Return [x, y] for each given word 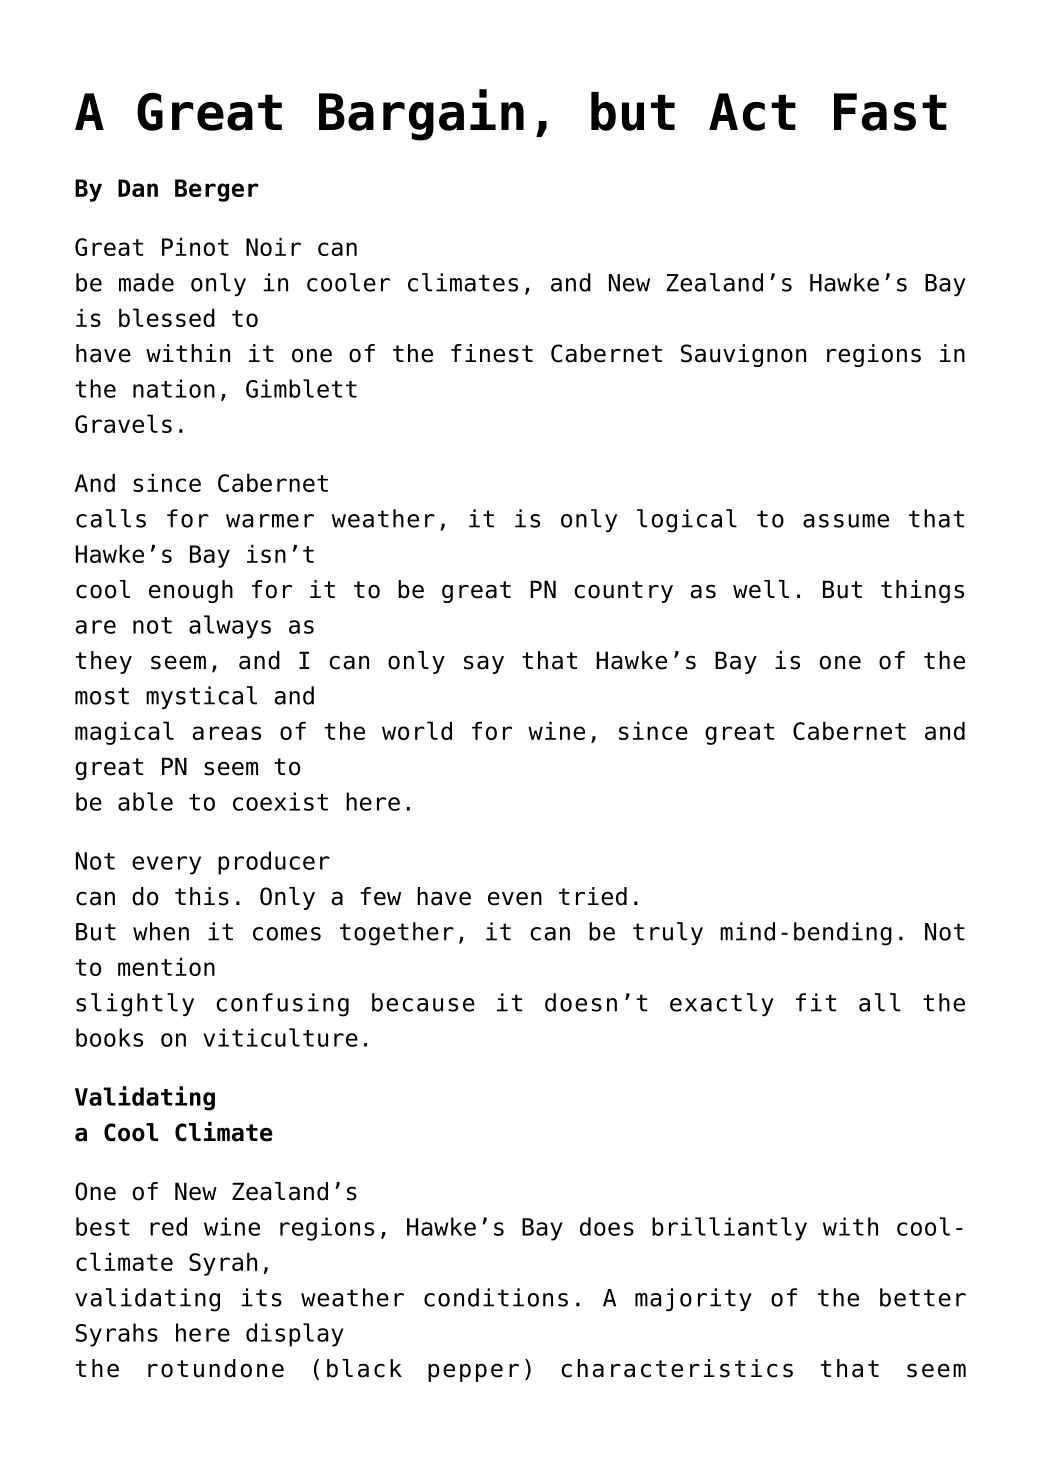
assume [846, 521]
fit [816, 1002]
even [515, 898]
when [161, 931]
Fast [890, 112]
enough [191, 591]
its [261, 1297]
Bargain [421, 115]
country [623, 592]
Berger [217, 190]
